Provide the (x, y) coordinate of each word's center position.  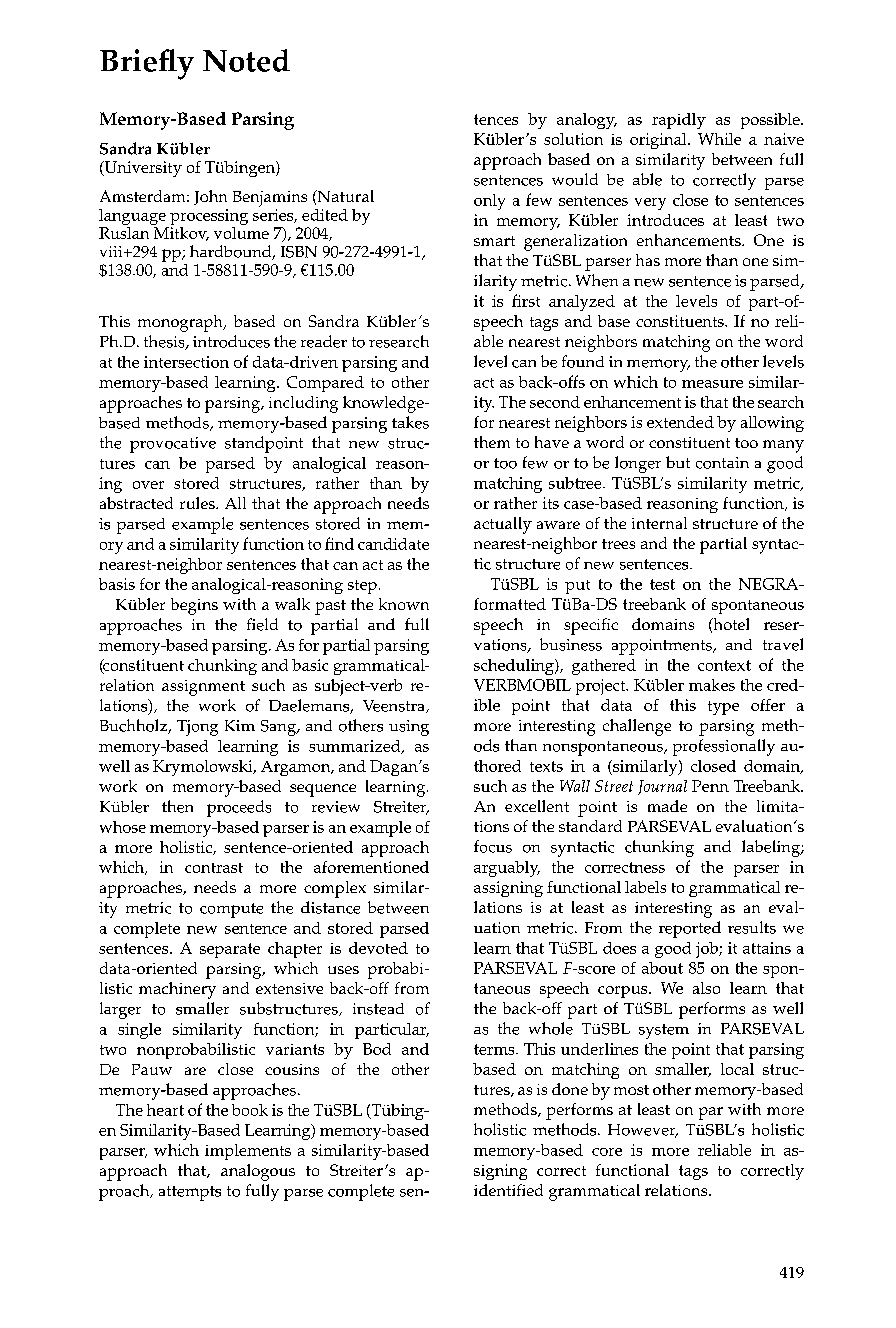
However (643, 1131)
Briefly (147, 64)
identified (508, 1190)
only (489, 202)
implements (248, 1152)
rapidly (679, 121)
